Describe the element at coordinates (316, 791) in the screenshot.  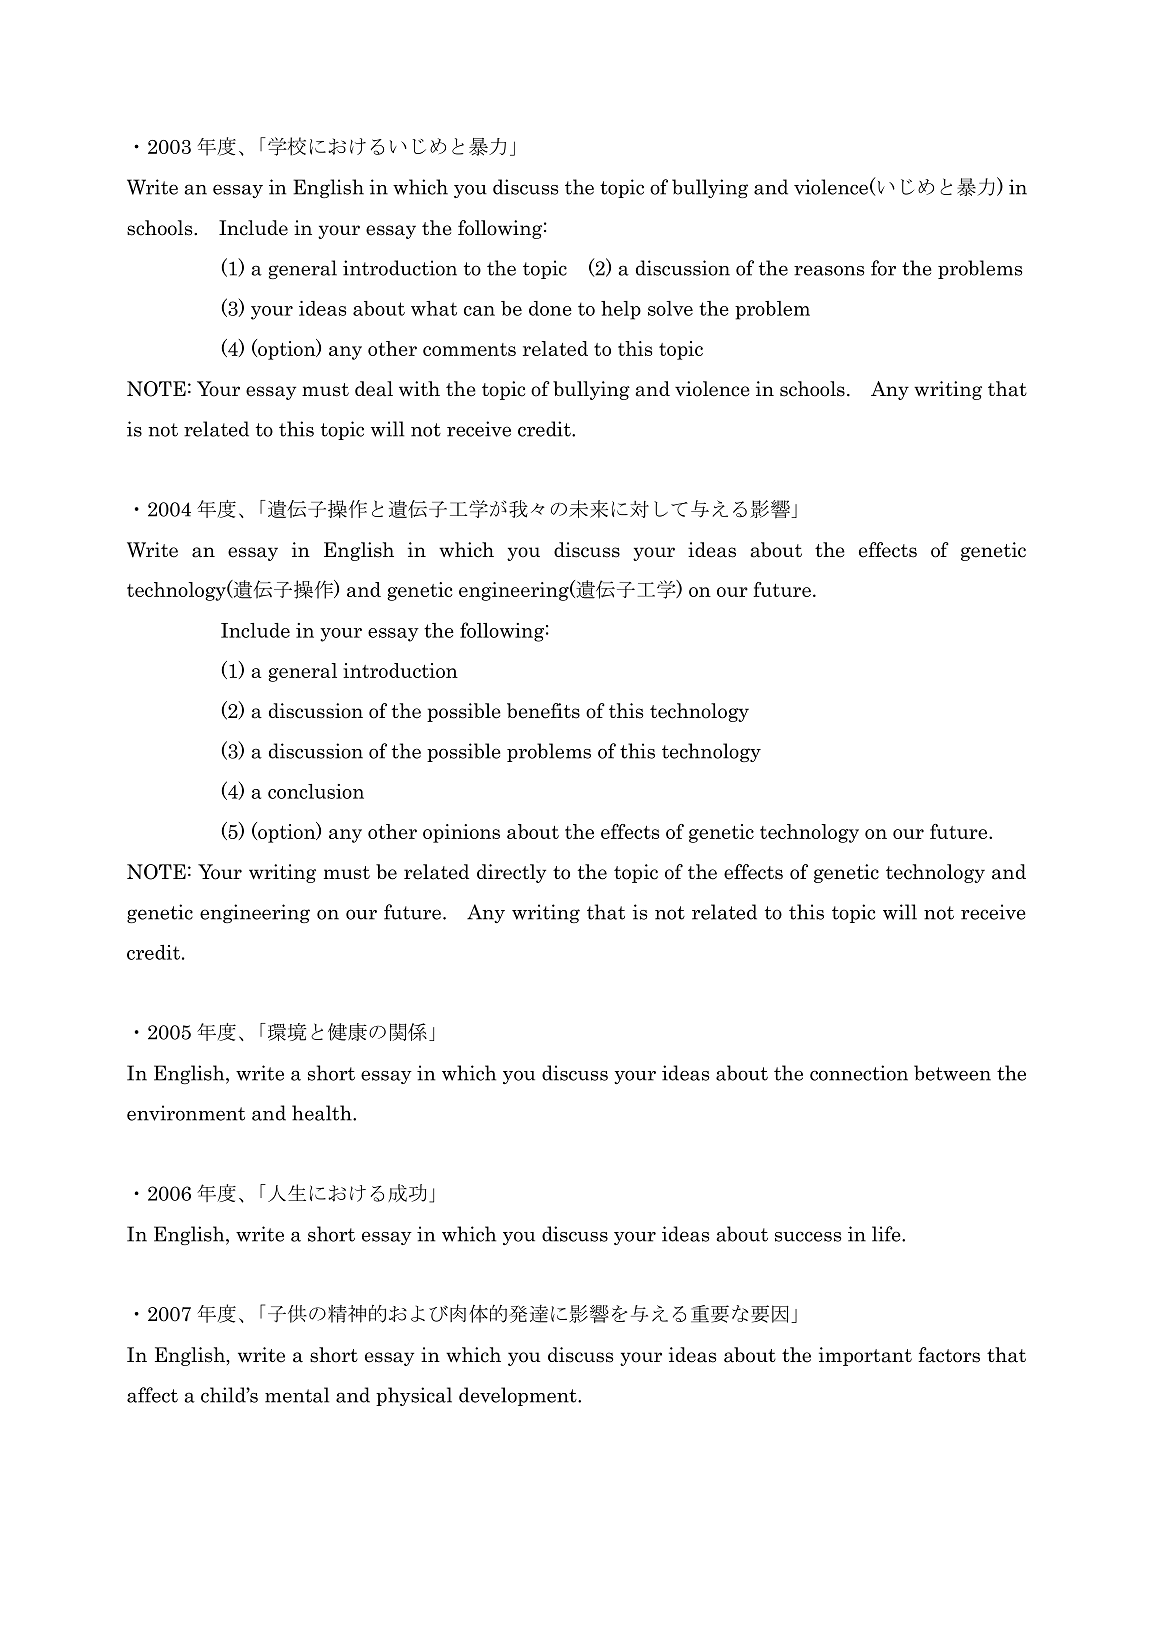
I see `conclusion` at that location.
